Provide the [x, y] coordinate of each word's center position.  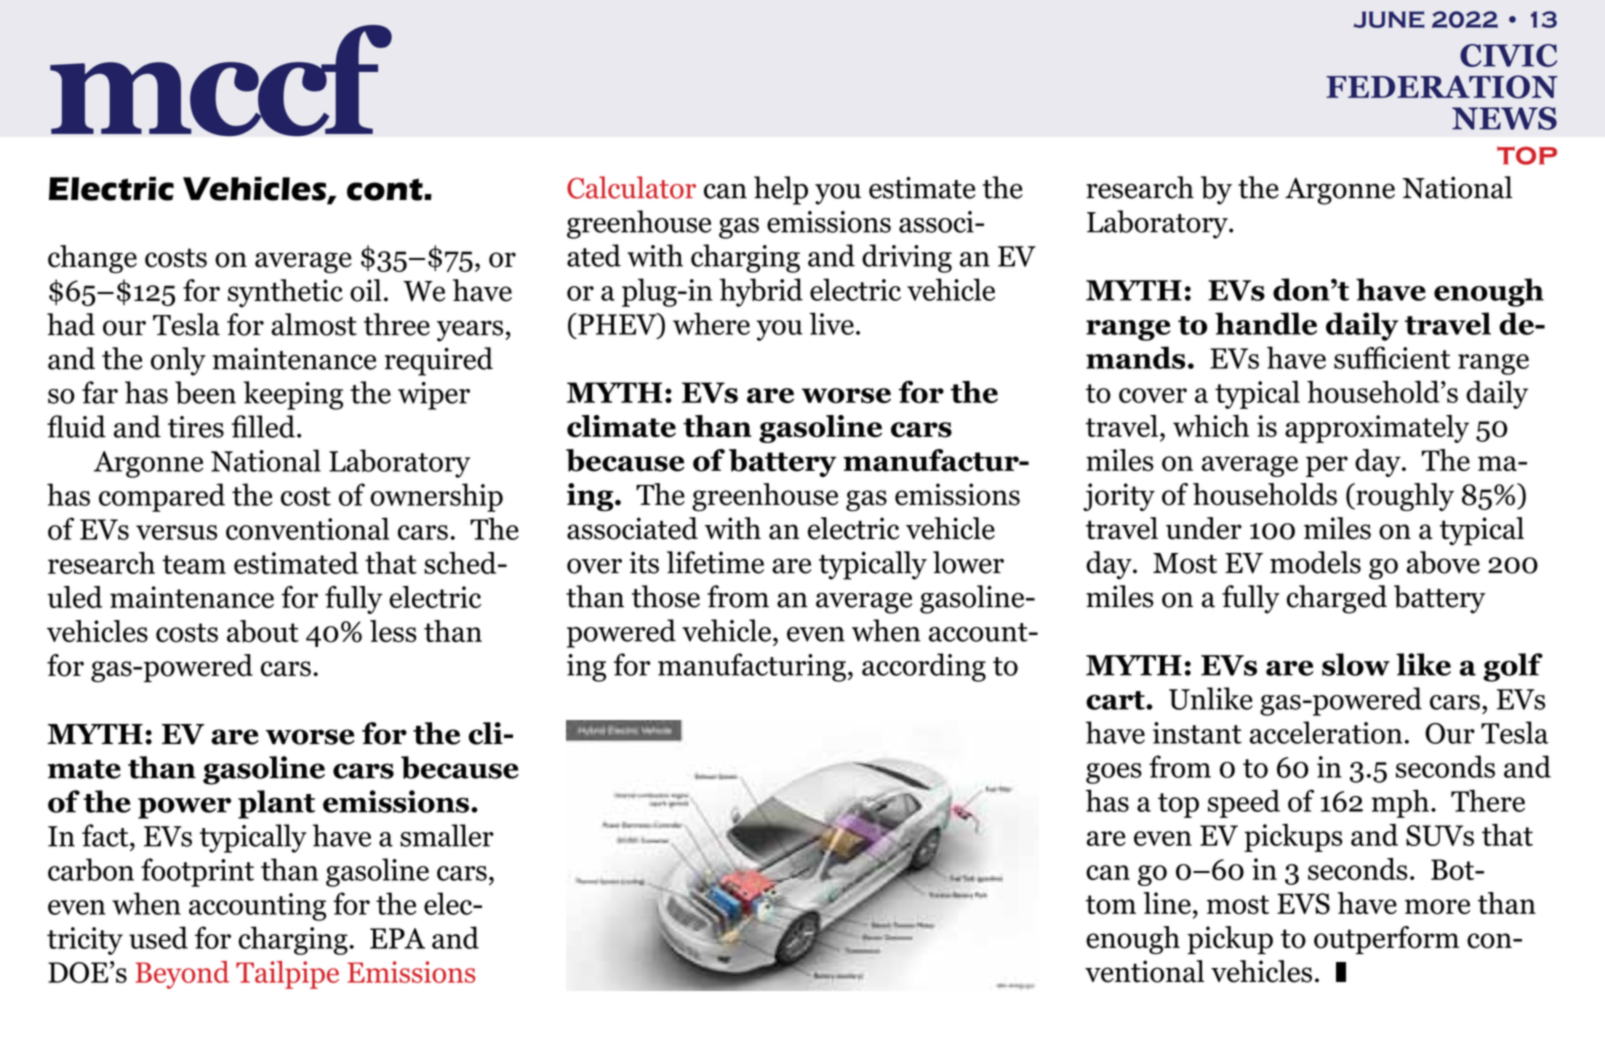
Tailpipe [287, 975]
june [1389, 19]
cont [386, 189]
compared [162, 497]
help [781, 190]
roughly [1404, 497]
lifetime [715, 562]
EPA [397, 938]
